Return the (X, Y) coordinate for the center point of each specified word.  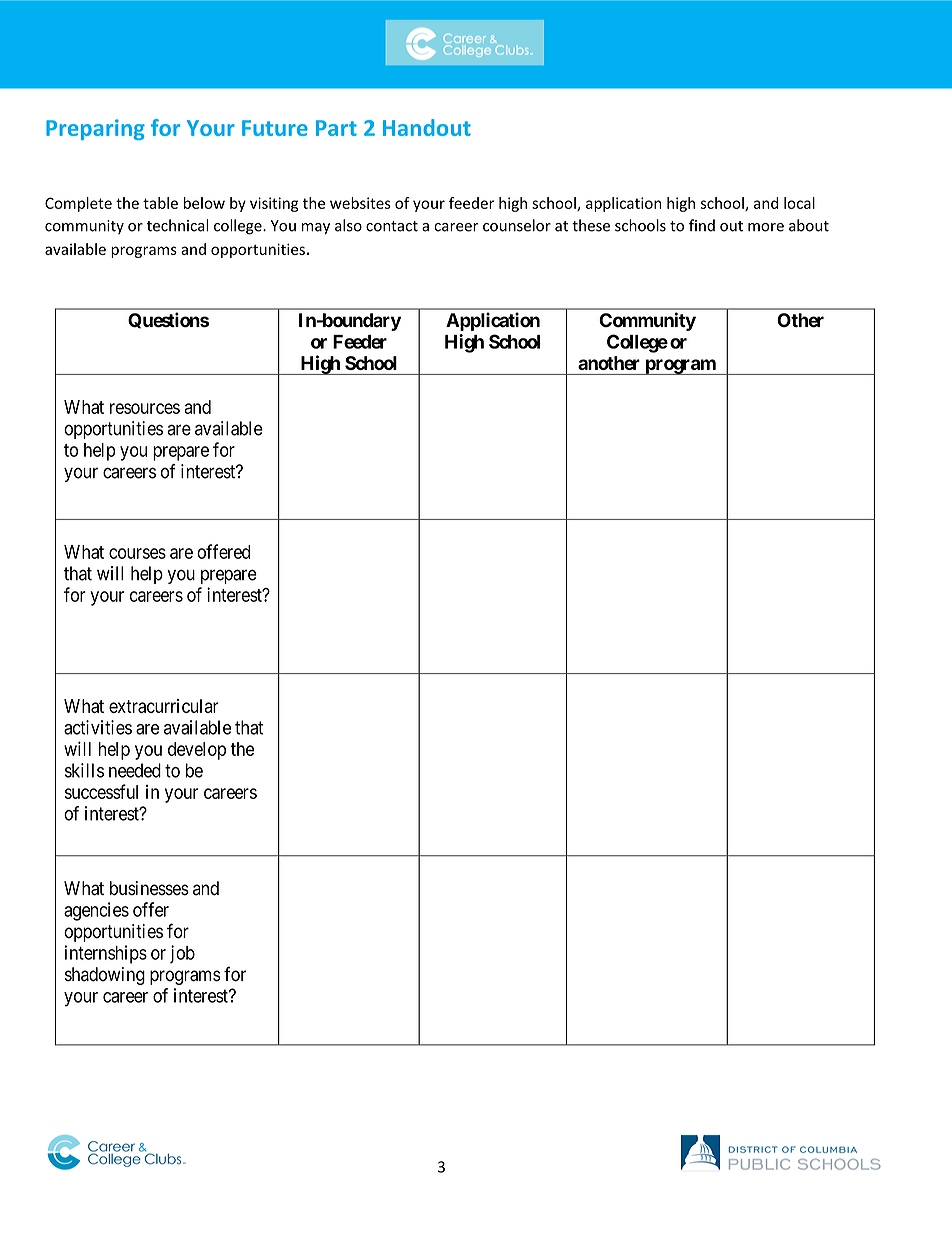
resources (145, 408)
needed (135, 770)
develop (197, 751)
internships (106, 954)
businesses (149, 888)
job (182, 954)
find (702, 225)
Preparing (95, 129)
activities (98, 727)
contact (392, 226)
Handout (427, 127)
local (799, 203)
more (766, 227)
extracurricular (164, 706)
